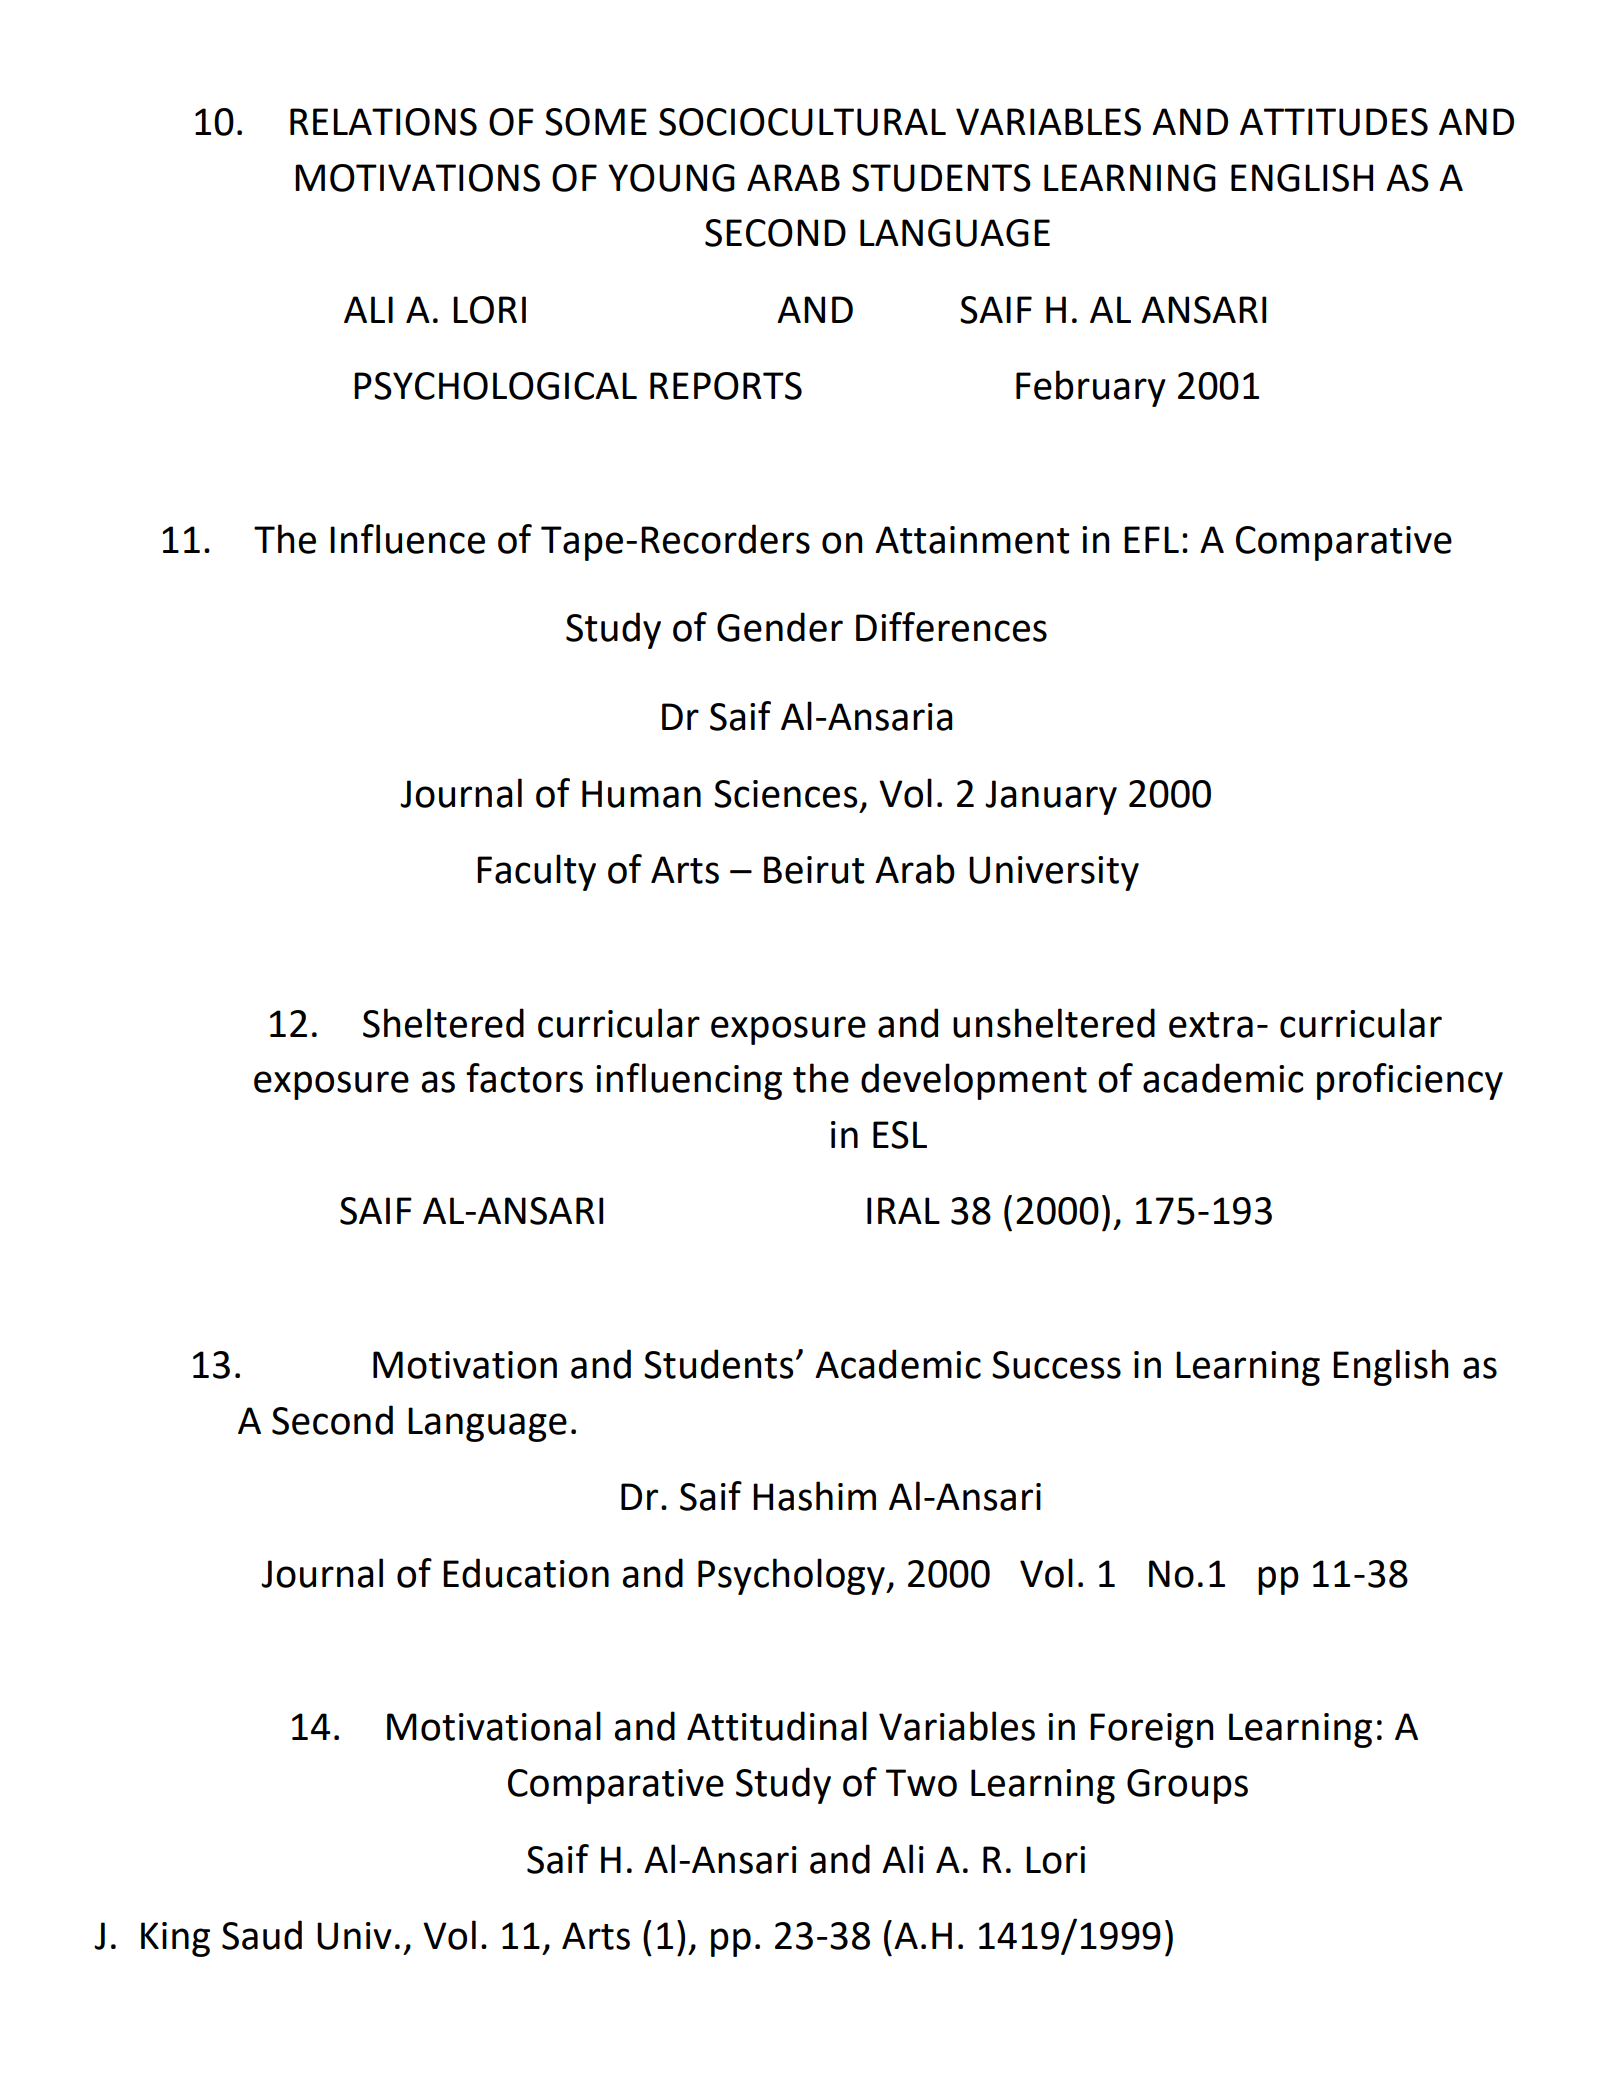 The width and height of the document is (1614, 2089). I want to click on ATTITUDES, so click(1334, 122).
